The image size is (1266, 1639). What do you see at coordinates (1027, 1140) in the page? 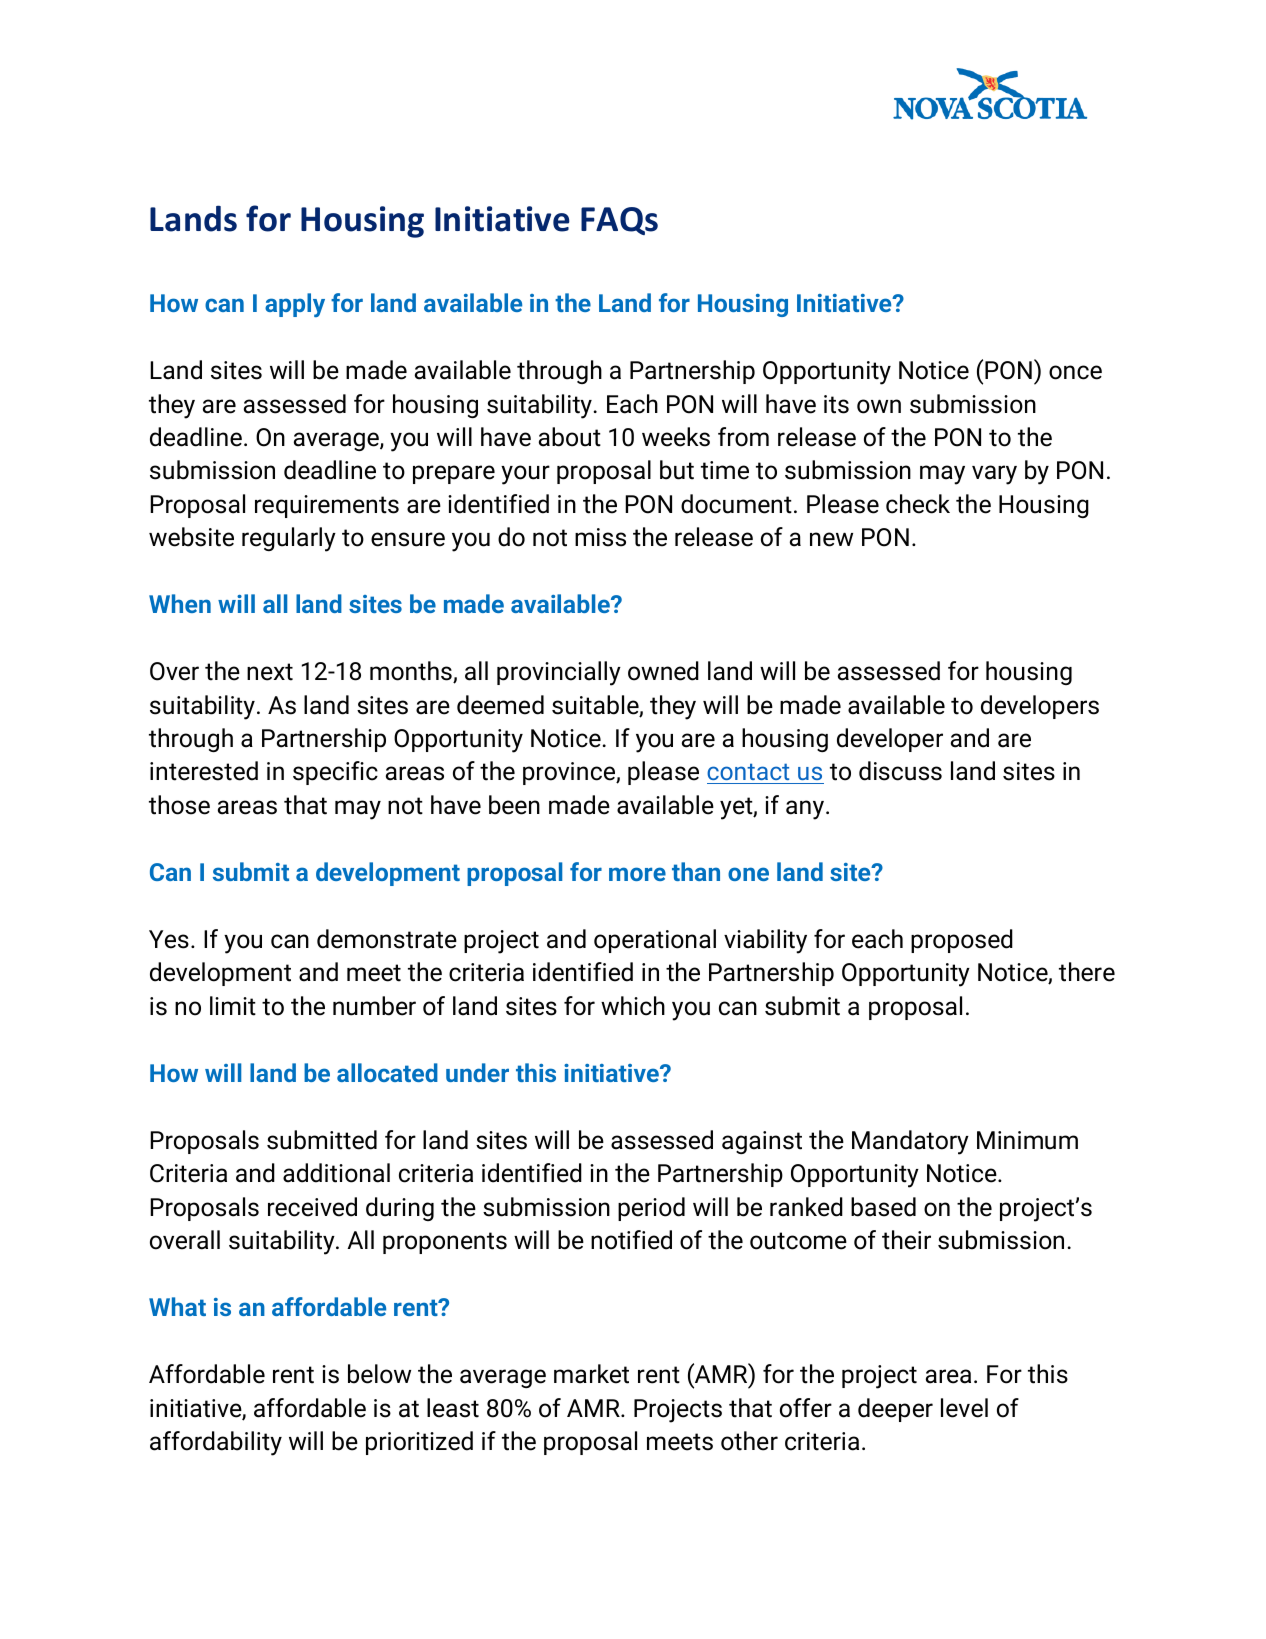
I see `Minimum` at bounding box center [1027, 1140].
